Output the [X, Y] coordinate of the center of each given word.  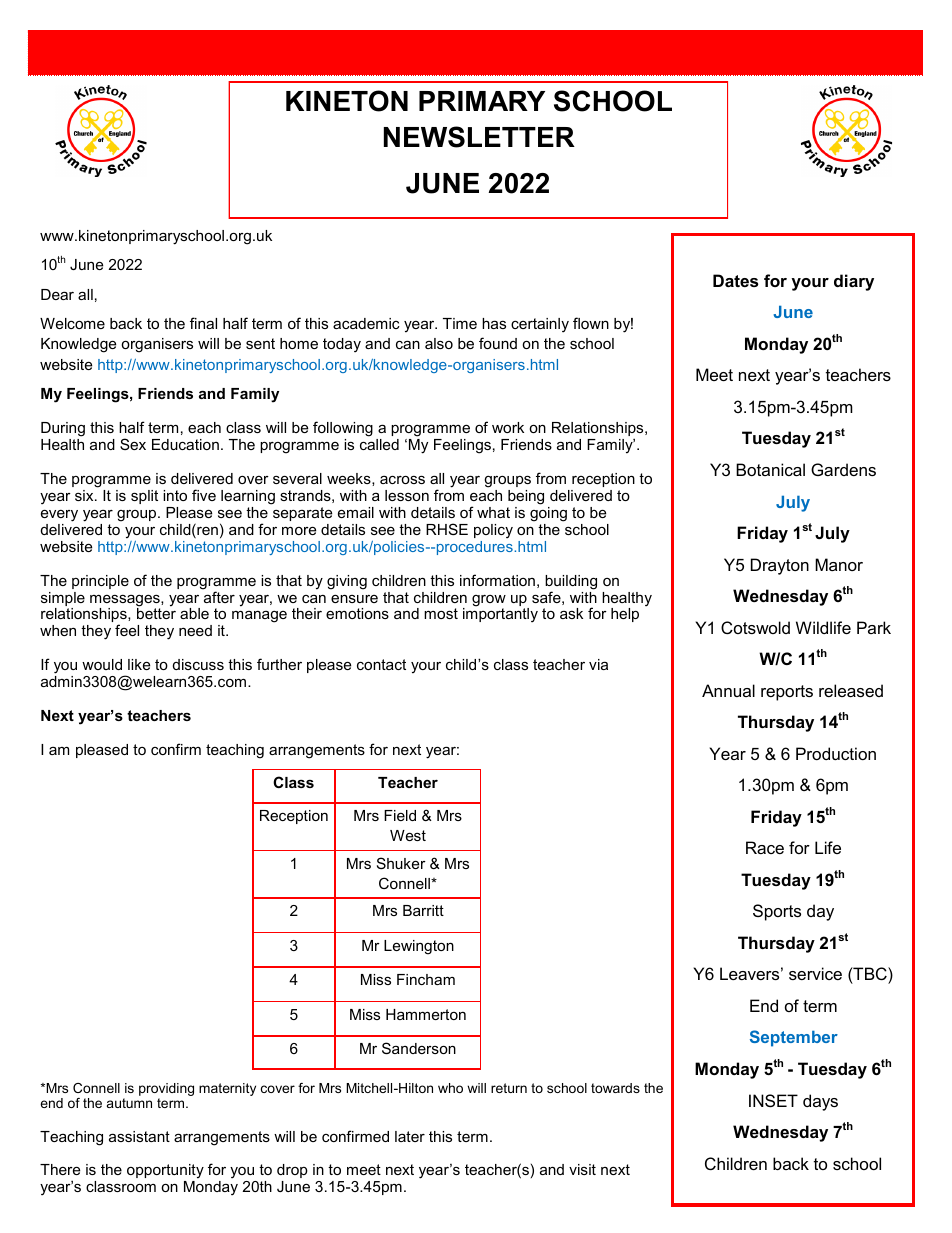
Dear [57, 294]
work [508, 427]
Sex [133, 444]
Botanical [770, 469]
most [441, 613]
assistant [139, 1136]
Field [400, 815]
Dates [735, 280]
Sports [777, 912]
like [139, 664]
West [408, 835]
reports [787, 693]
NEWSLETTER [479, 137]
